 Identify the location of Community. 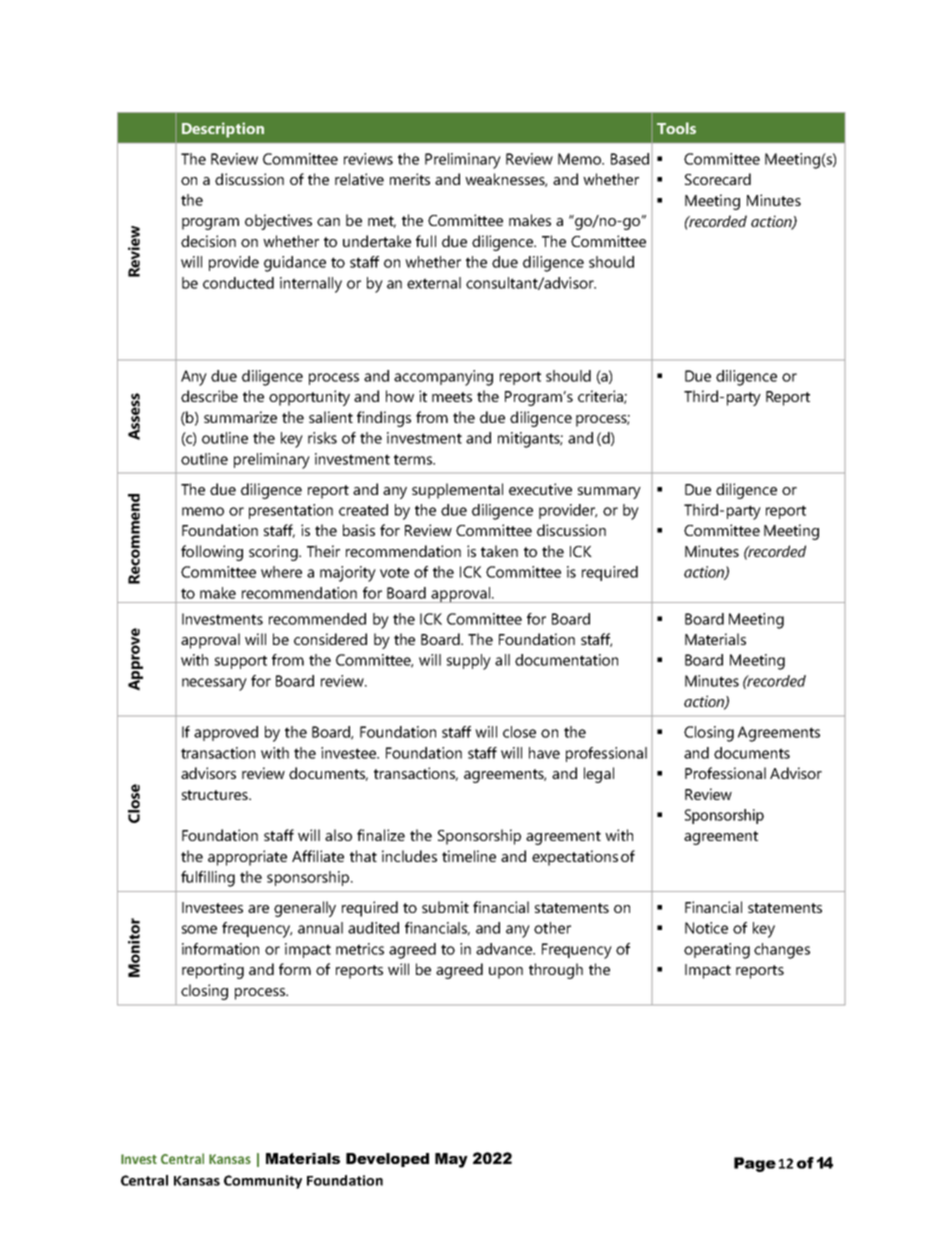
(263, 1182).
